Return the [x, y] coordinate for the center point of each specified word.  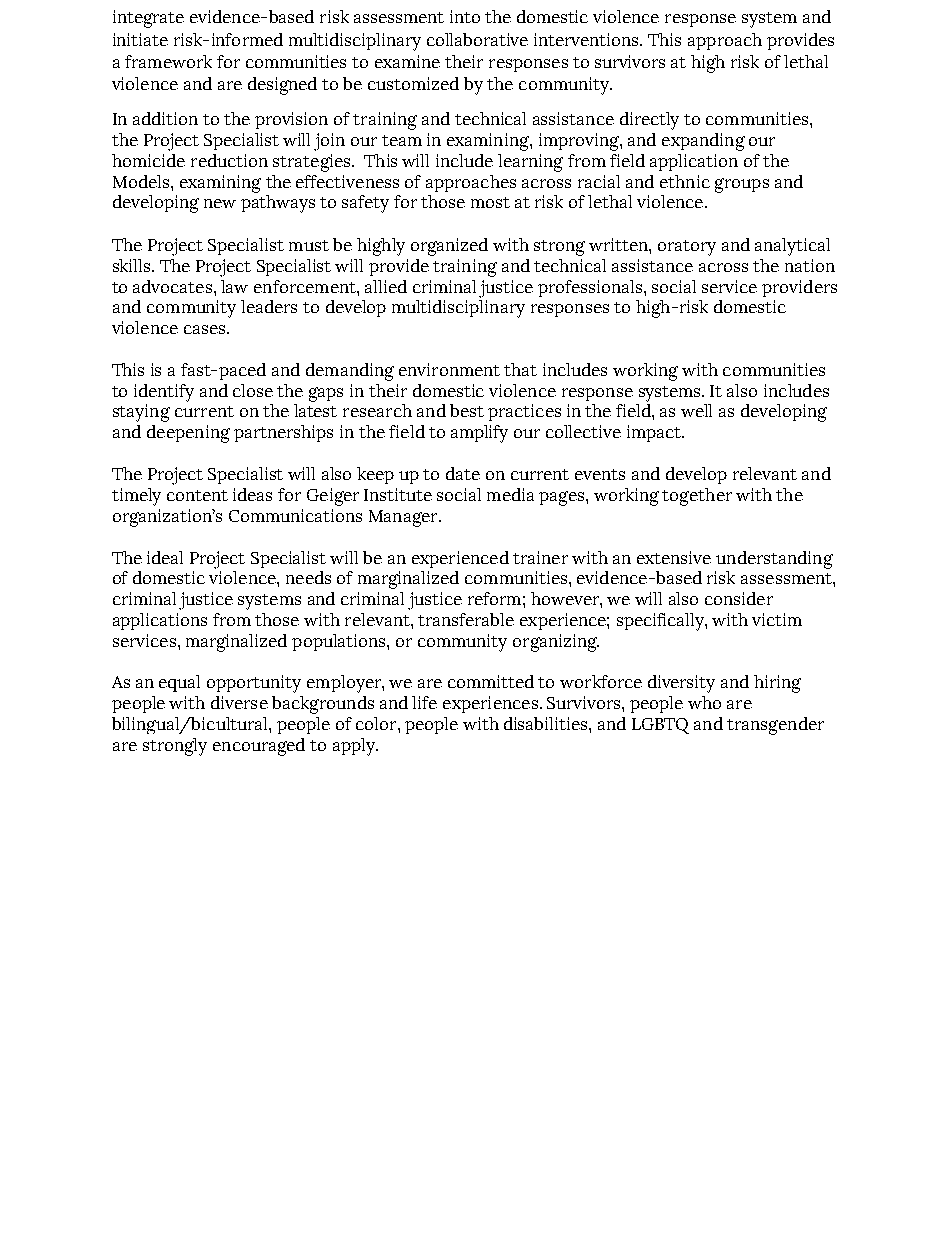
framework [168, 61]
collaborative [477, 39]
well [696, 410]
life [424, 702]
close [253, 390]
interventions [588, 39]
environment [449, 369]
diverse [239, 702]
